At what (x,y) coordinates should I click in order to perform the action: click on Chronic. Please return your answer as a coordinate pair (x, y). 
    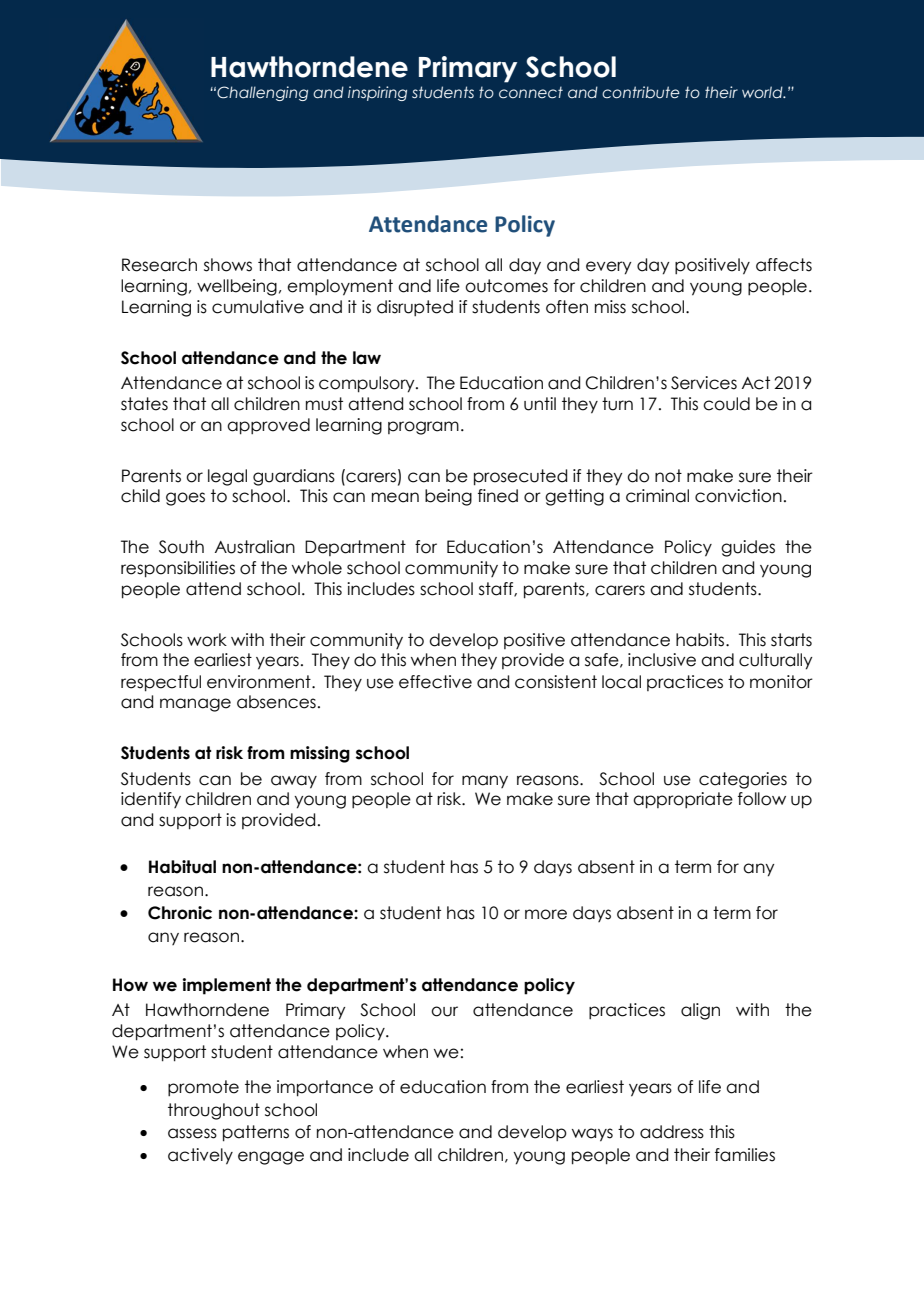
    Looking at the image, I should click on (180, 913).
